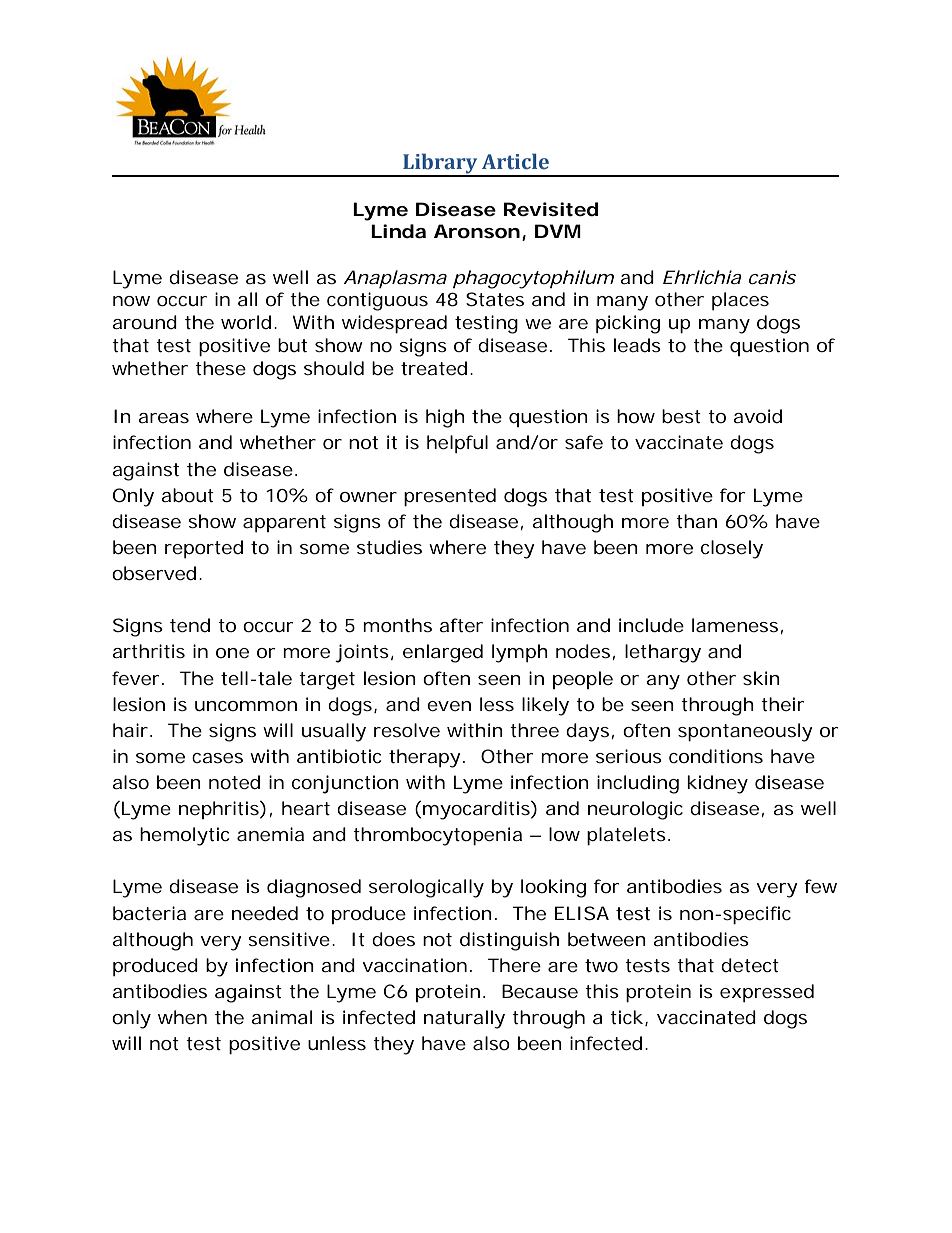  I want to click on when, so click(182, 1017).
